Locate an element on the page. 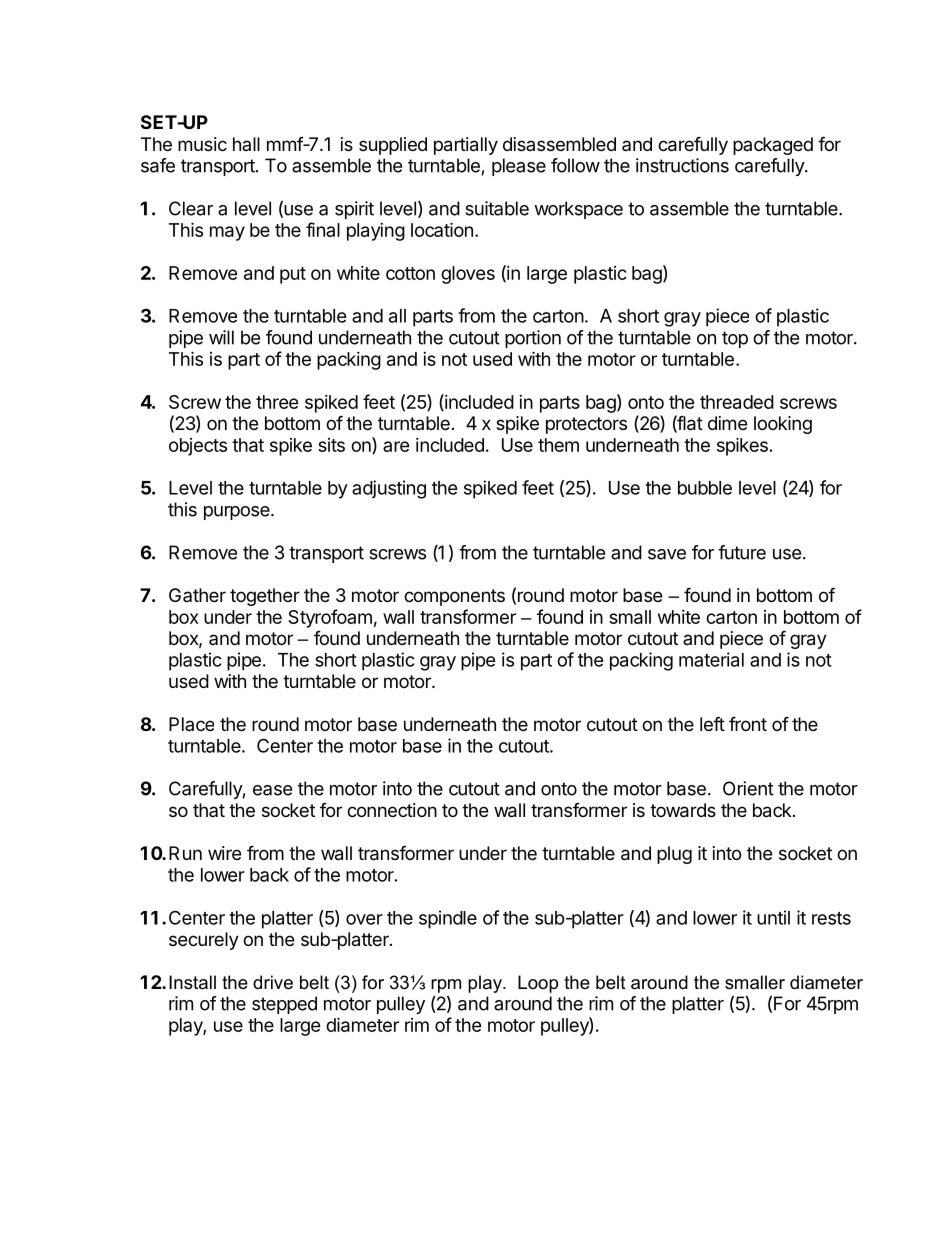 This image has height=1233, width=952. them is located at coordinates (558, 445).
